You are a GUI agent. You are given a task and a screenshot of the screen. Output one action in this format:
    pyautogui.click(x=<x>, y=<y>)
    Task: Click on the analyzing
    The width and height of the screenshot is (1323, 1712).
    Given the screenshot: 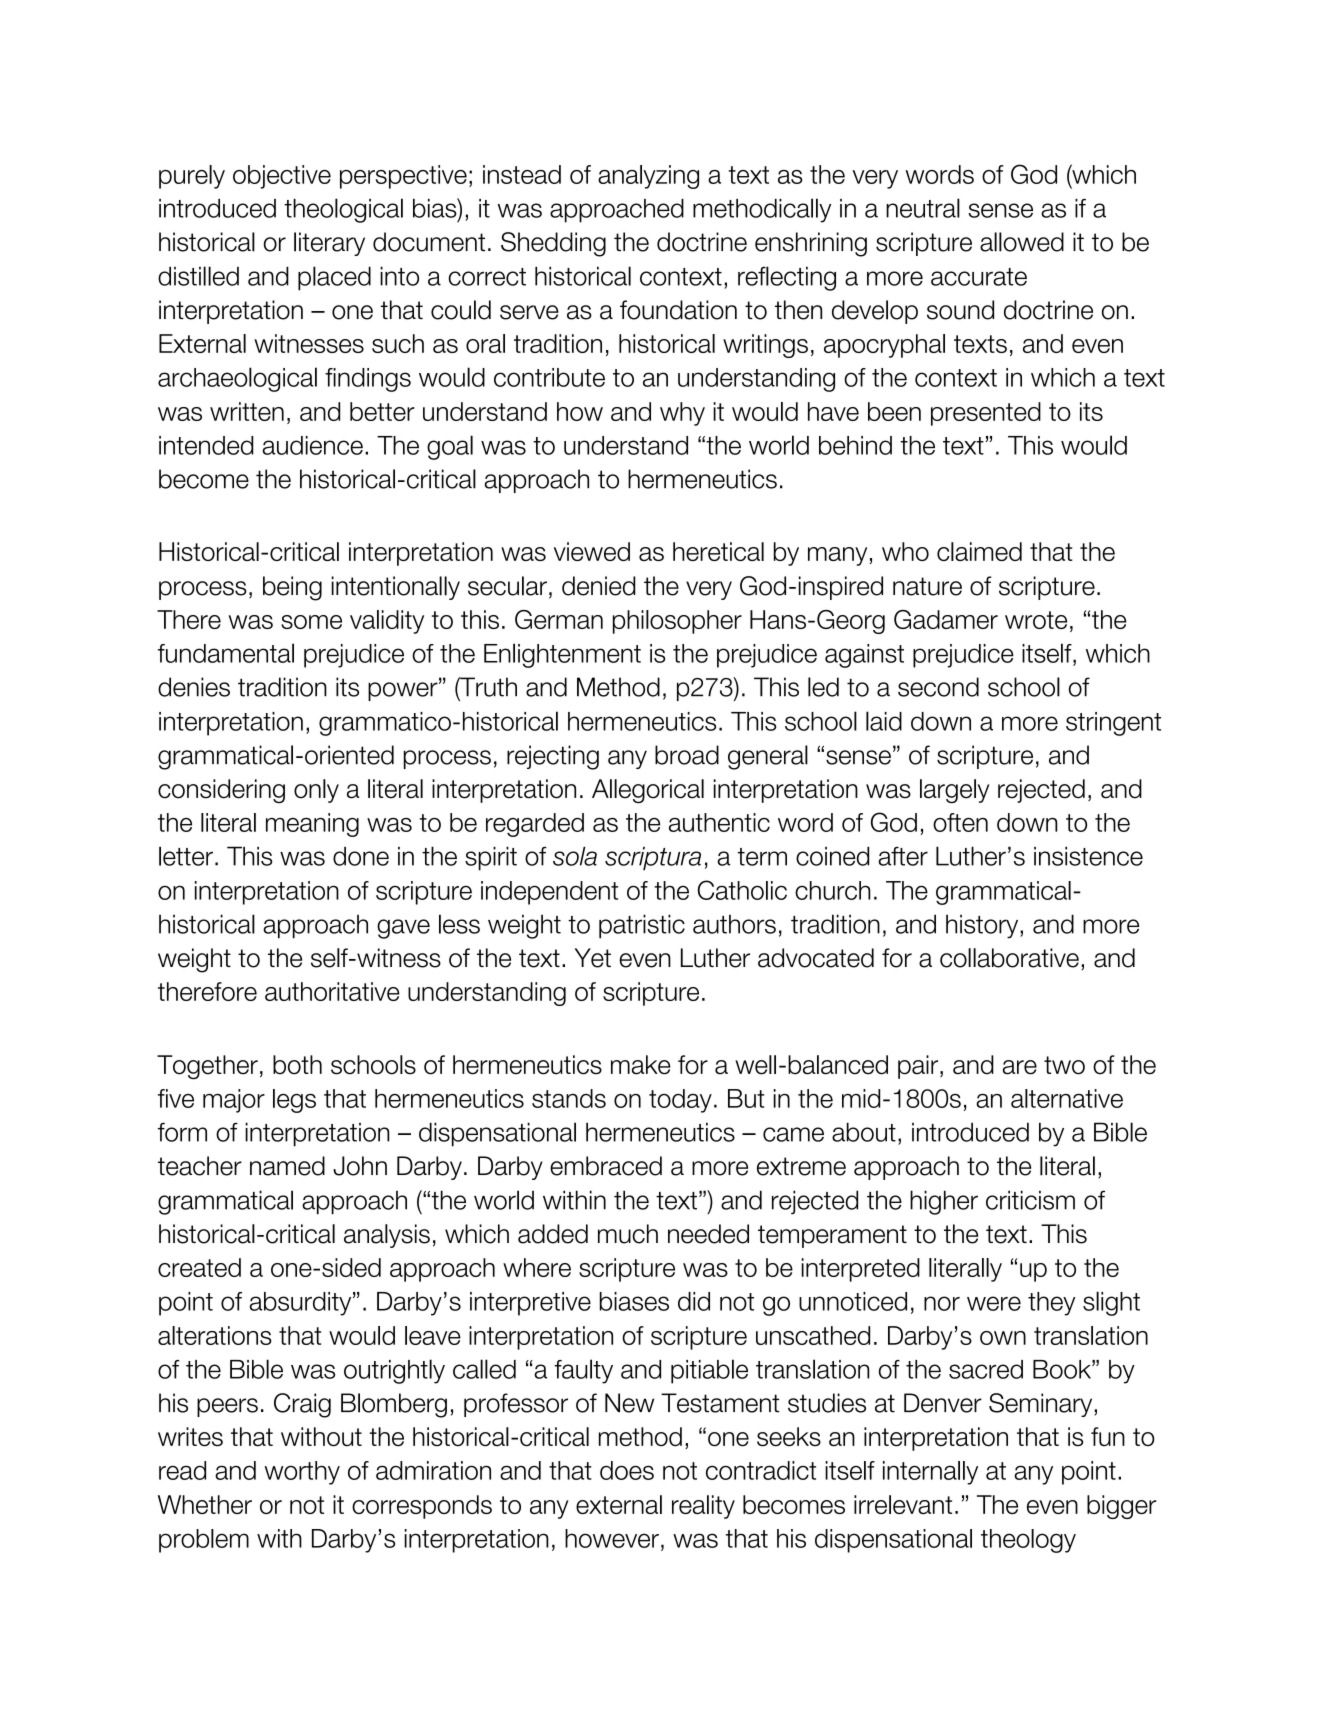 What is the action you would take?
    pyautogui.click(x=648, y=177)
